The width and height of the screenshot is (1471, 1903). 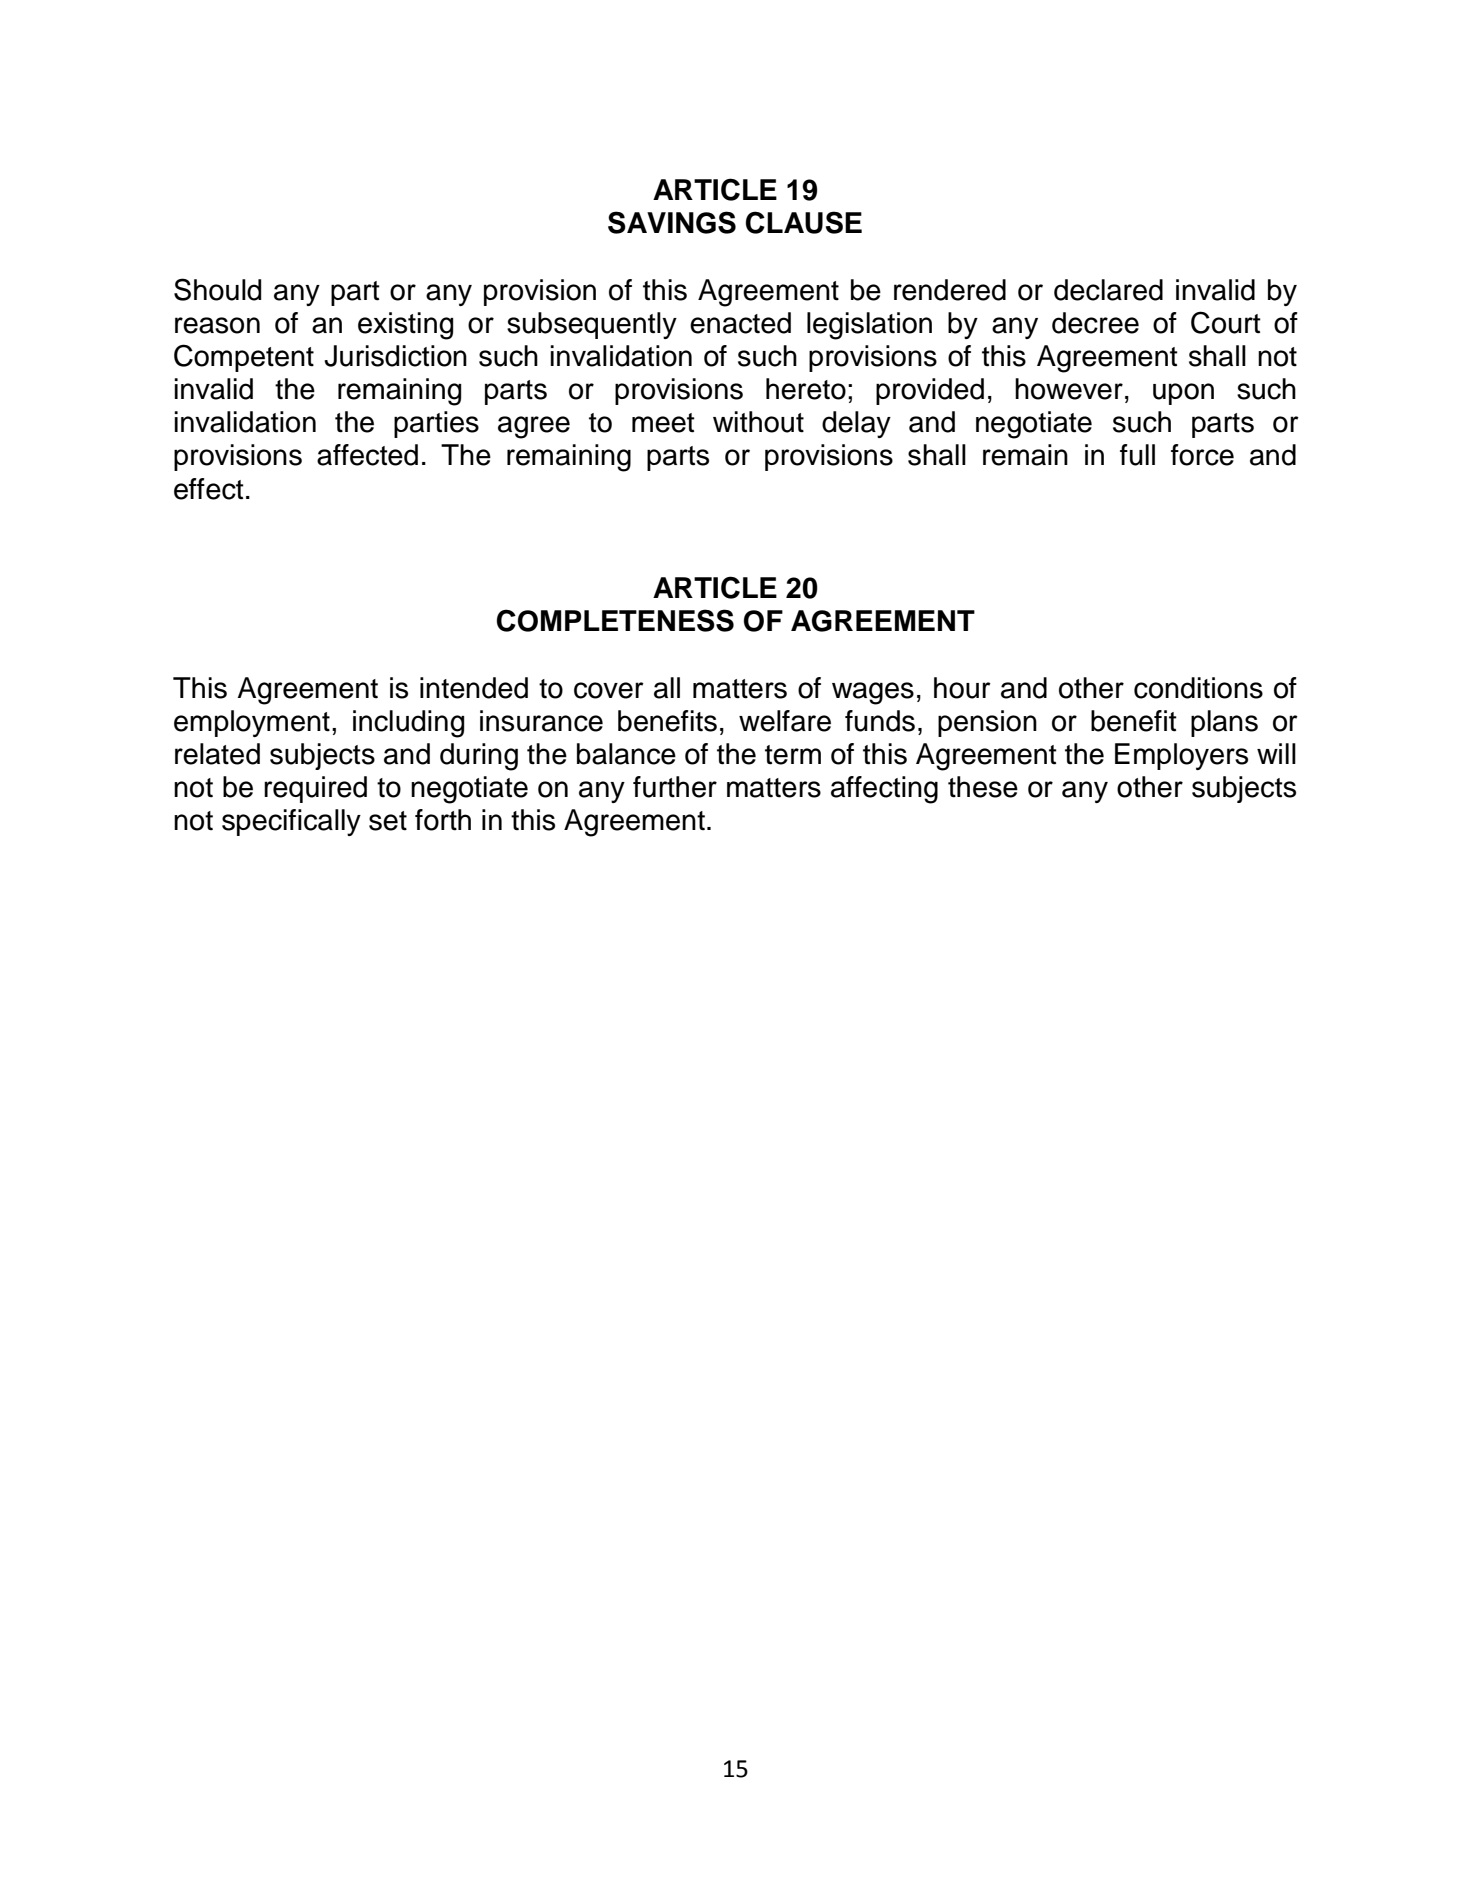 I want to click on Should, so click(x=217, y=289).
